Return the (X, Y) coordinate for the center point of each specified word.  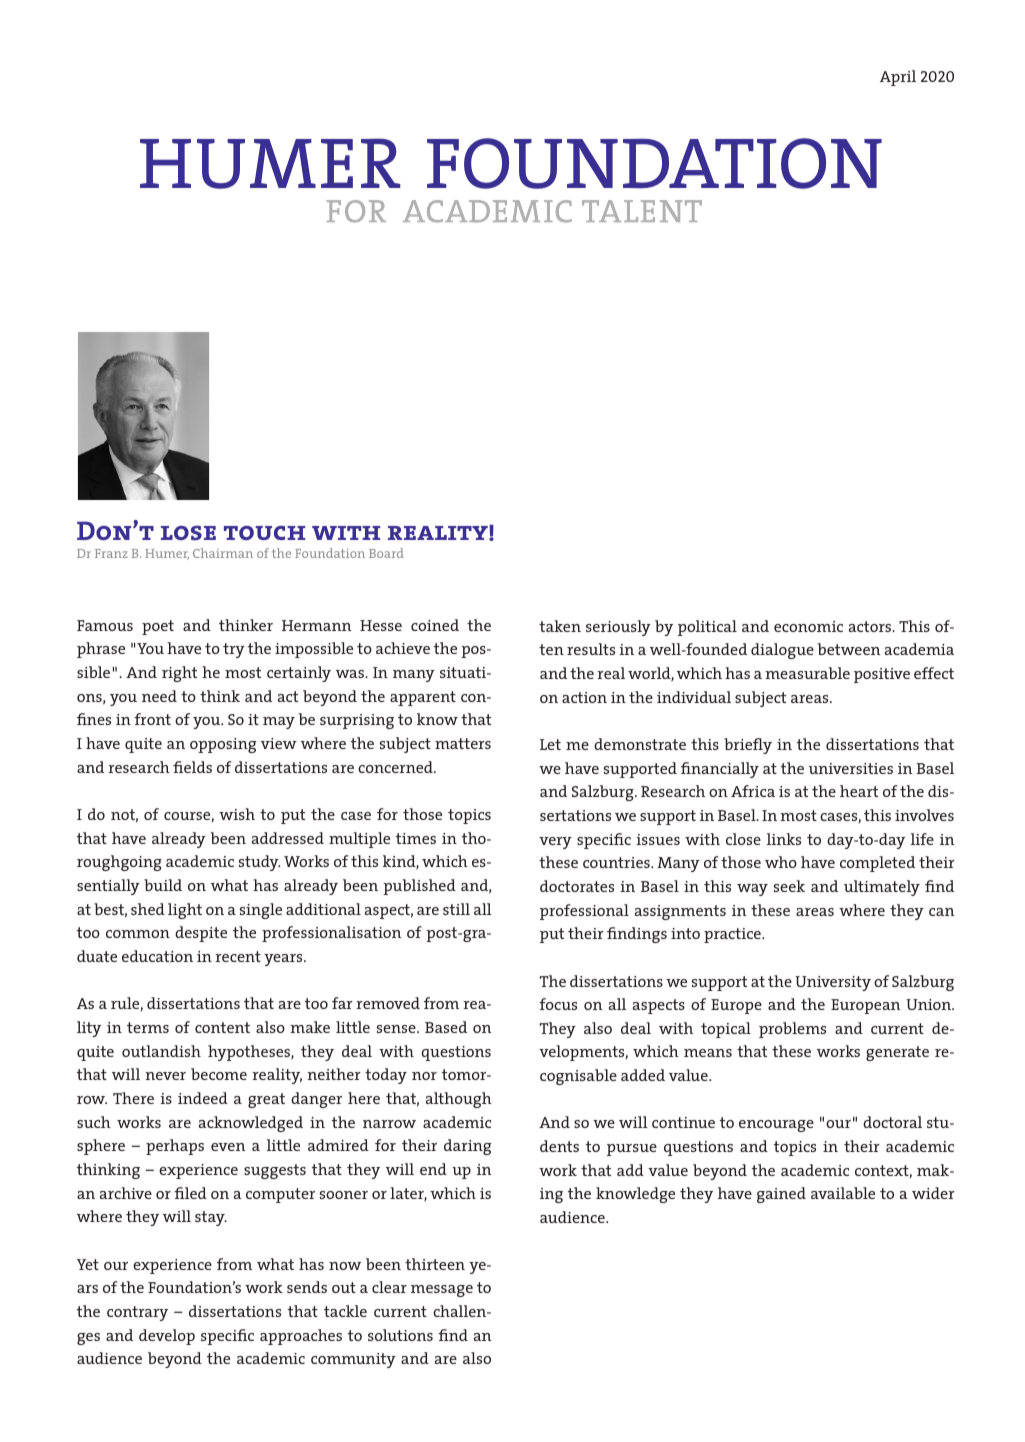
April (898, 78)
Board (386, 553)
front (152, 719)
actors (871, 626)
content (222, 1027)
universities (851, 768)
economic (808, 626)
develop (167, 1337)
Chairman (223, 553)
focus (558, 1004)
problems (792, 1030)
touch (264, 533)
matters (463, 743)
